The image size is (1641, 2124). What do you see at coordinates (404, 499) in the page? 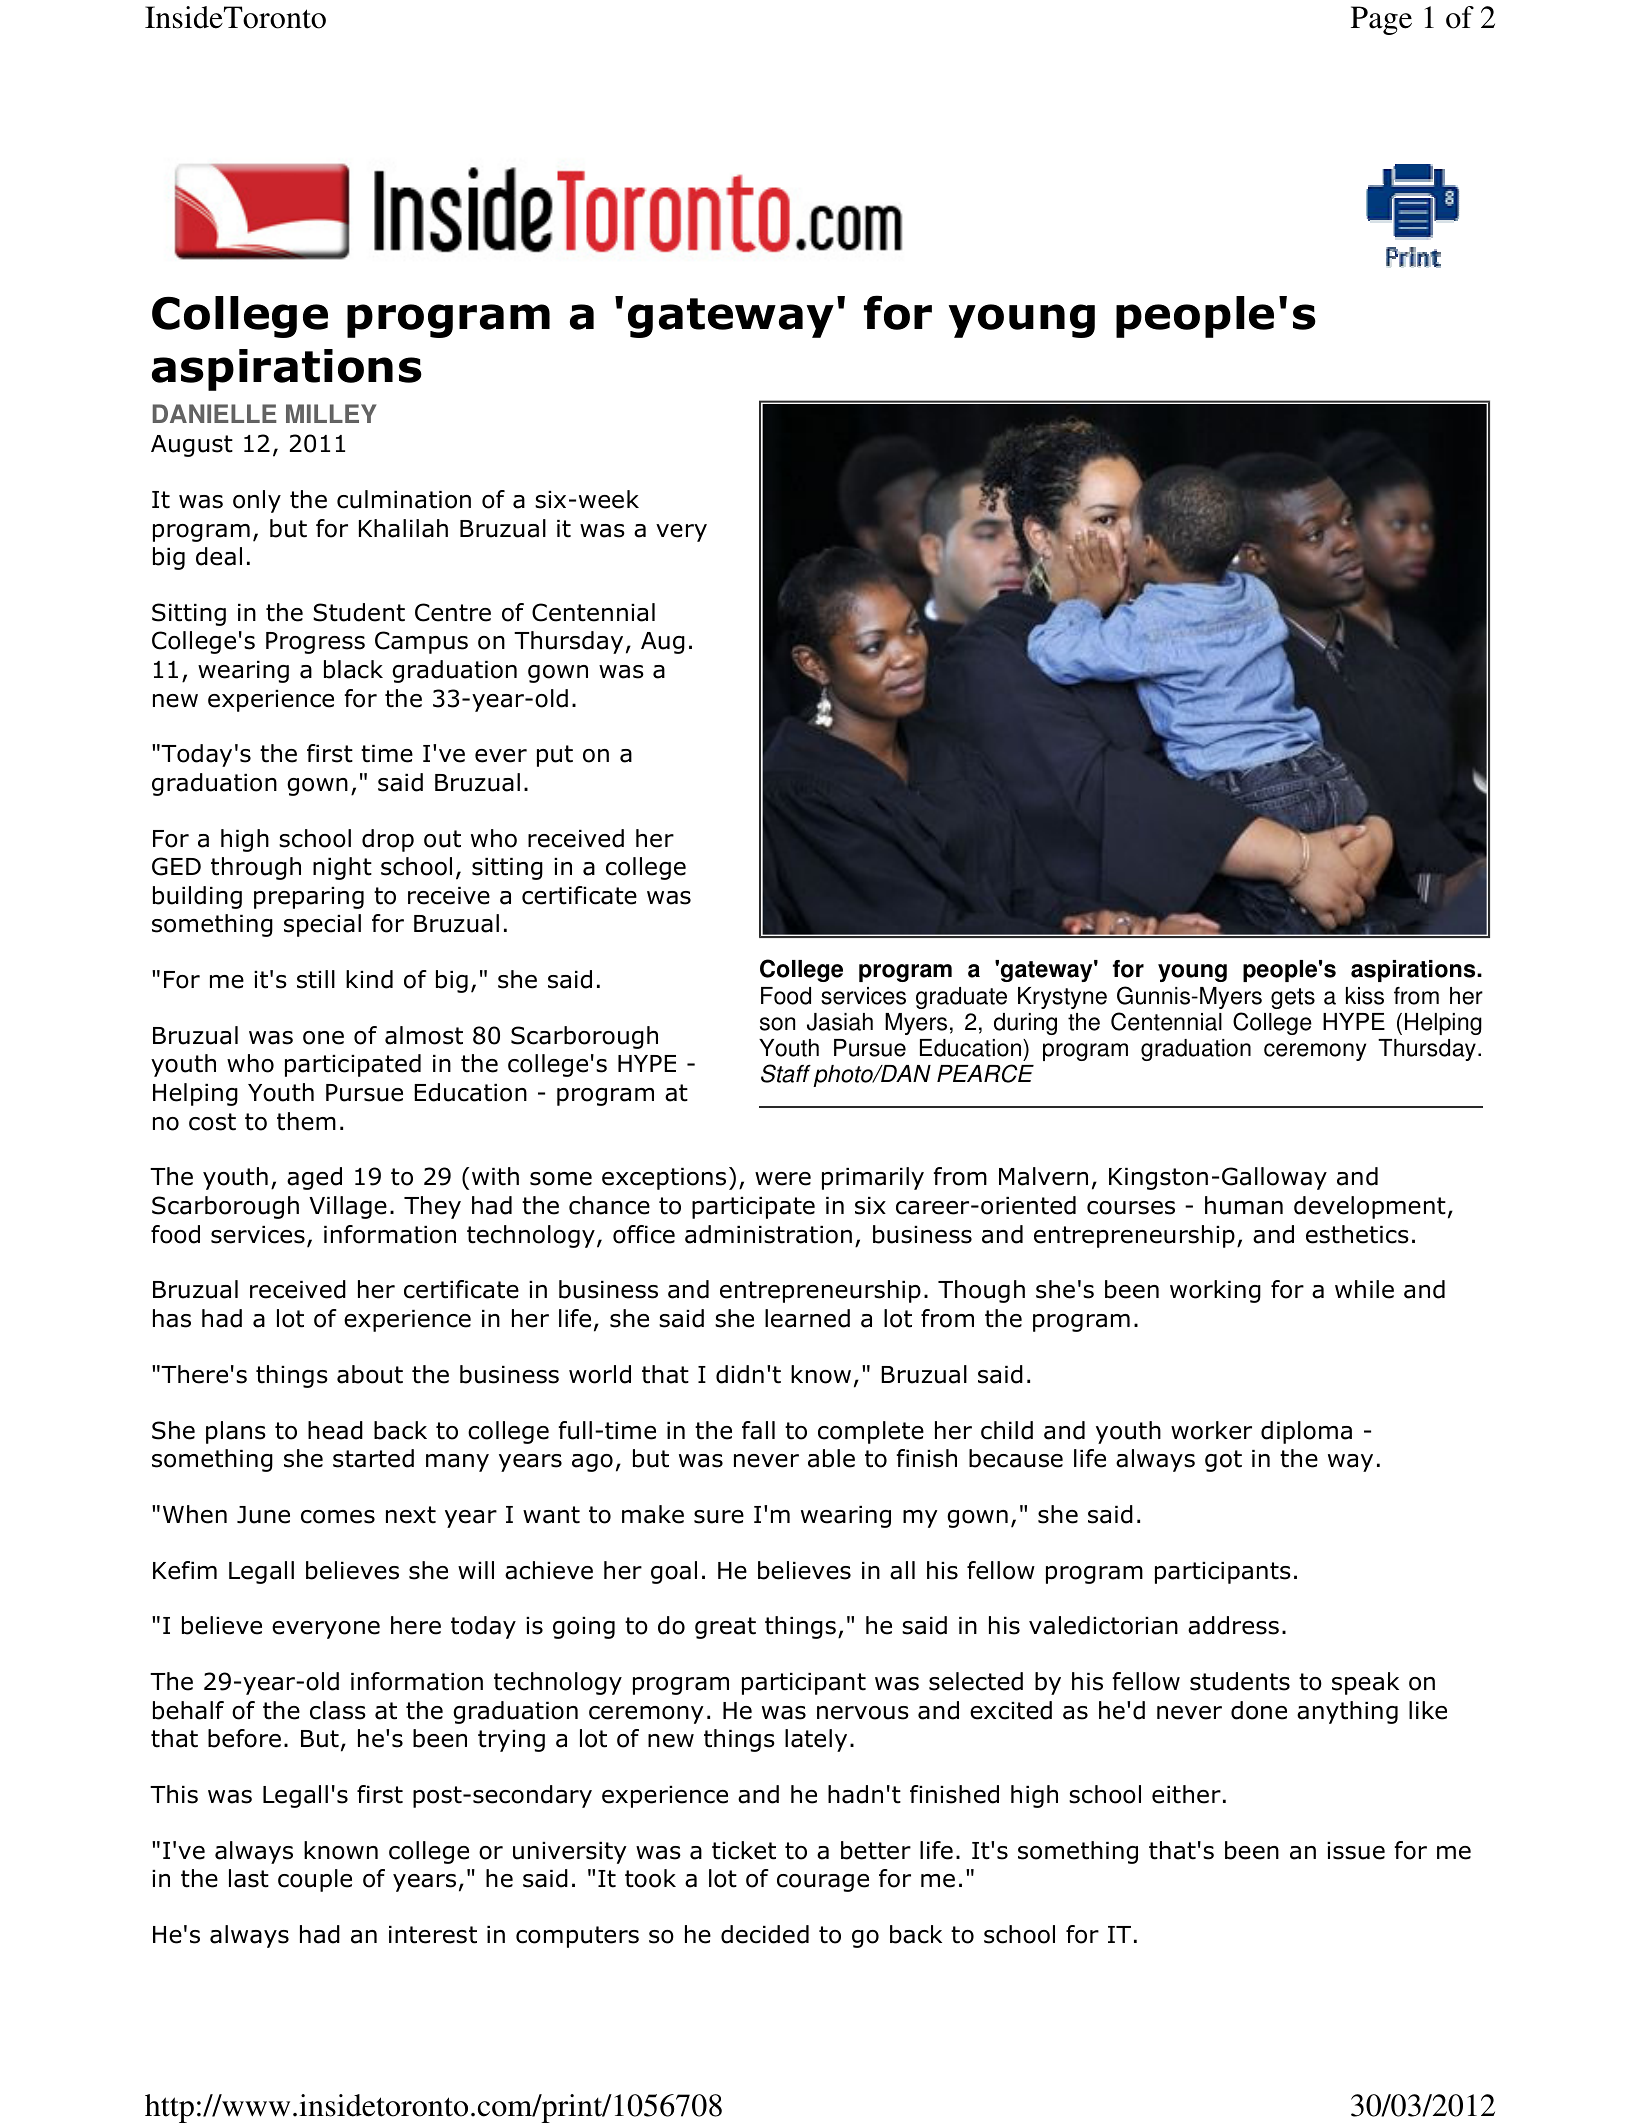
I see `culmination` at bounding box center [404, 499].
